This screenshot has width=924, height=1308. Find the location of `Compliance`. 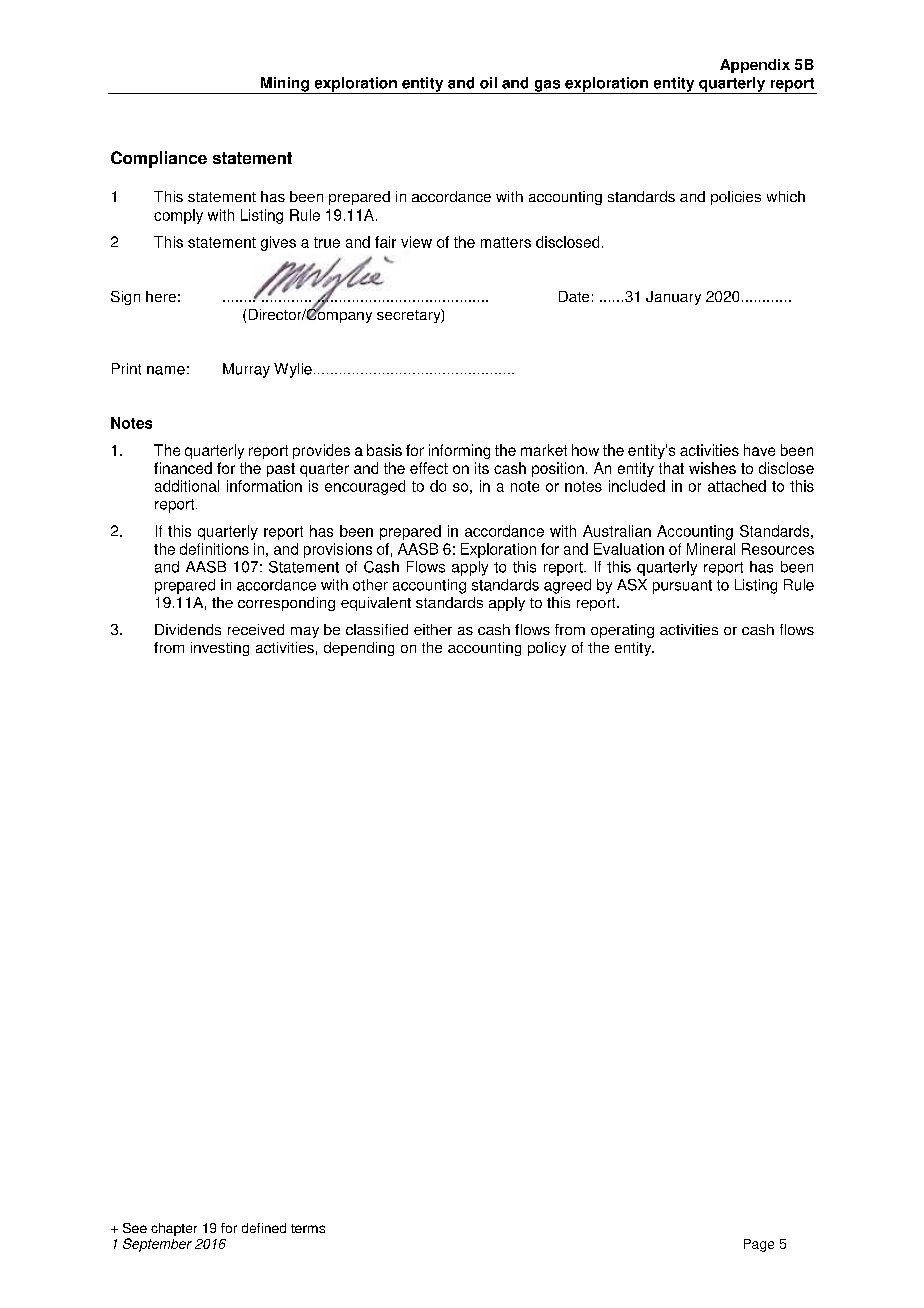

Compliance is located at coordinates (159, 159).
